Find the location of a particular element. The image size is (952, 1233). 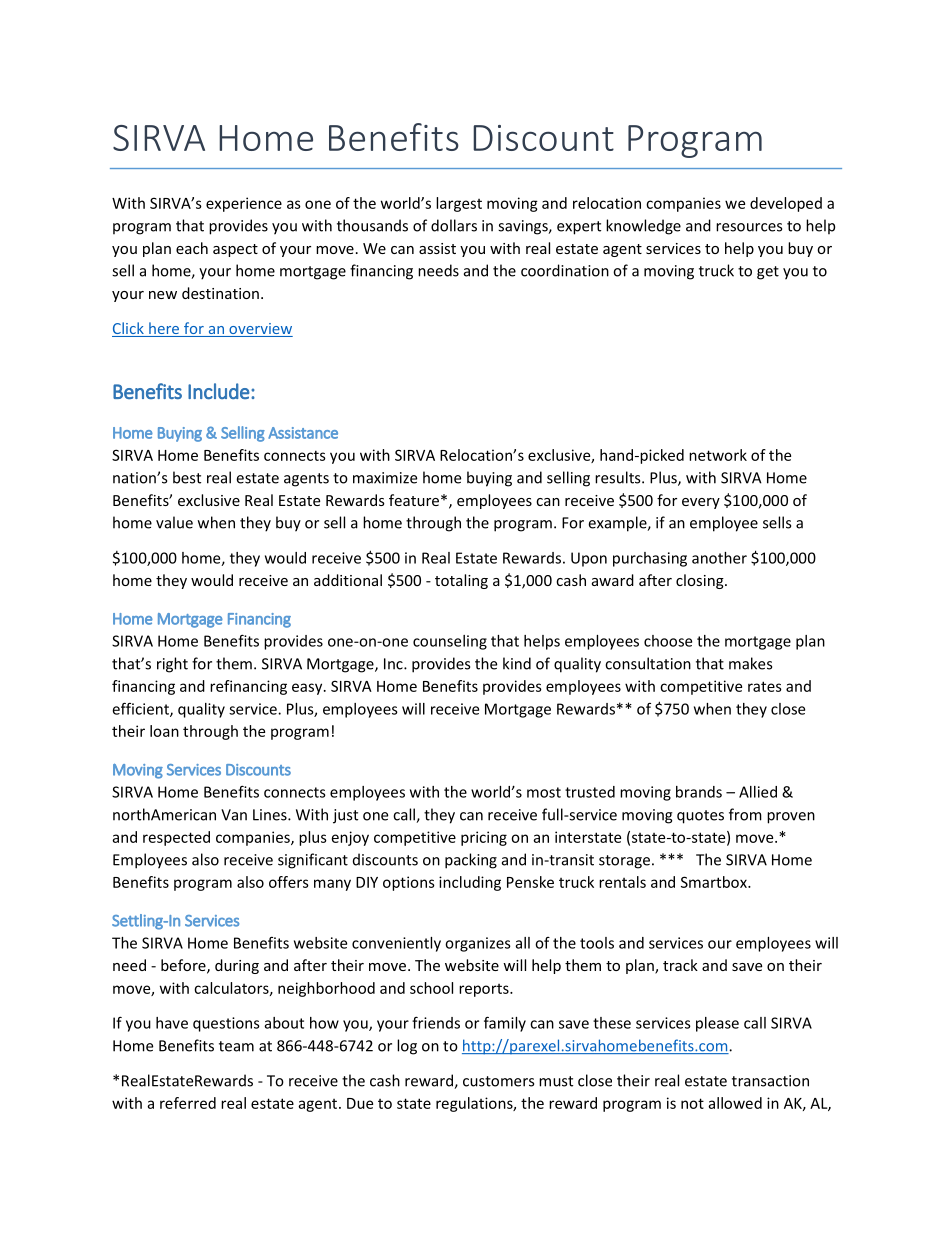

network is located at coordinates (718, 455).
